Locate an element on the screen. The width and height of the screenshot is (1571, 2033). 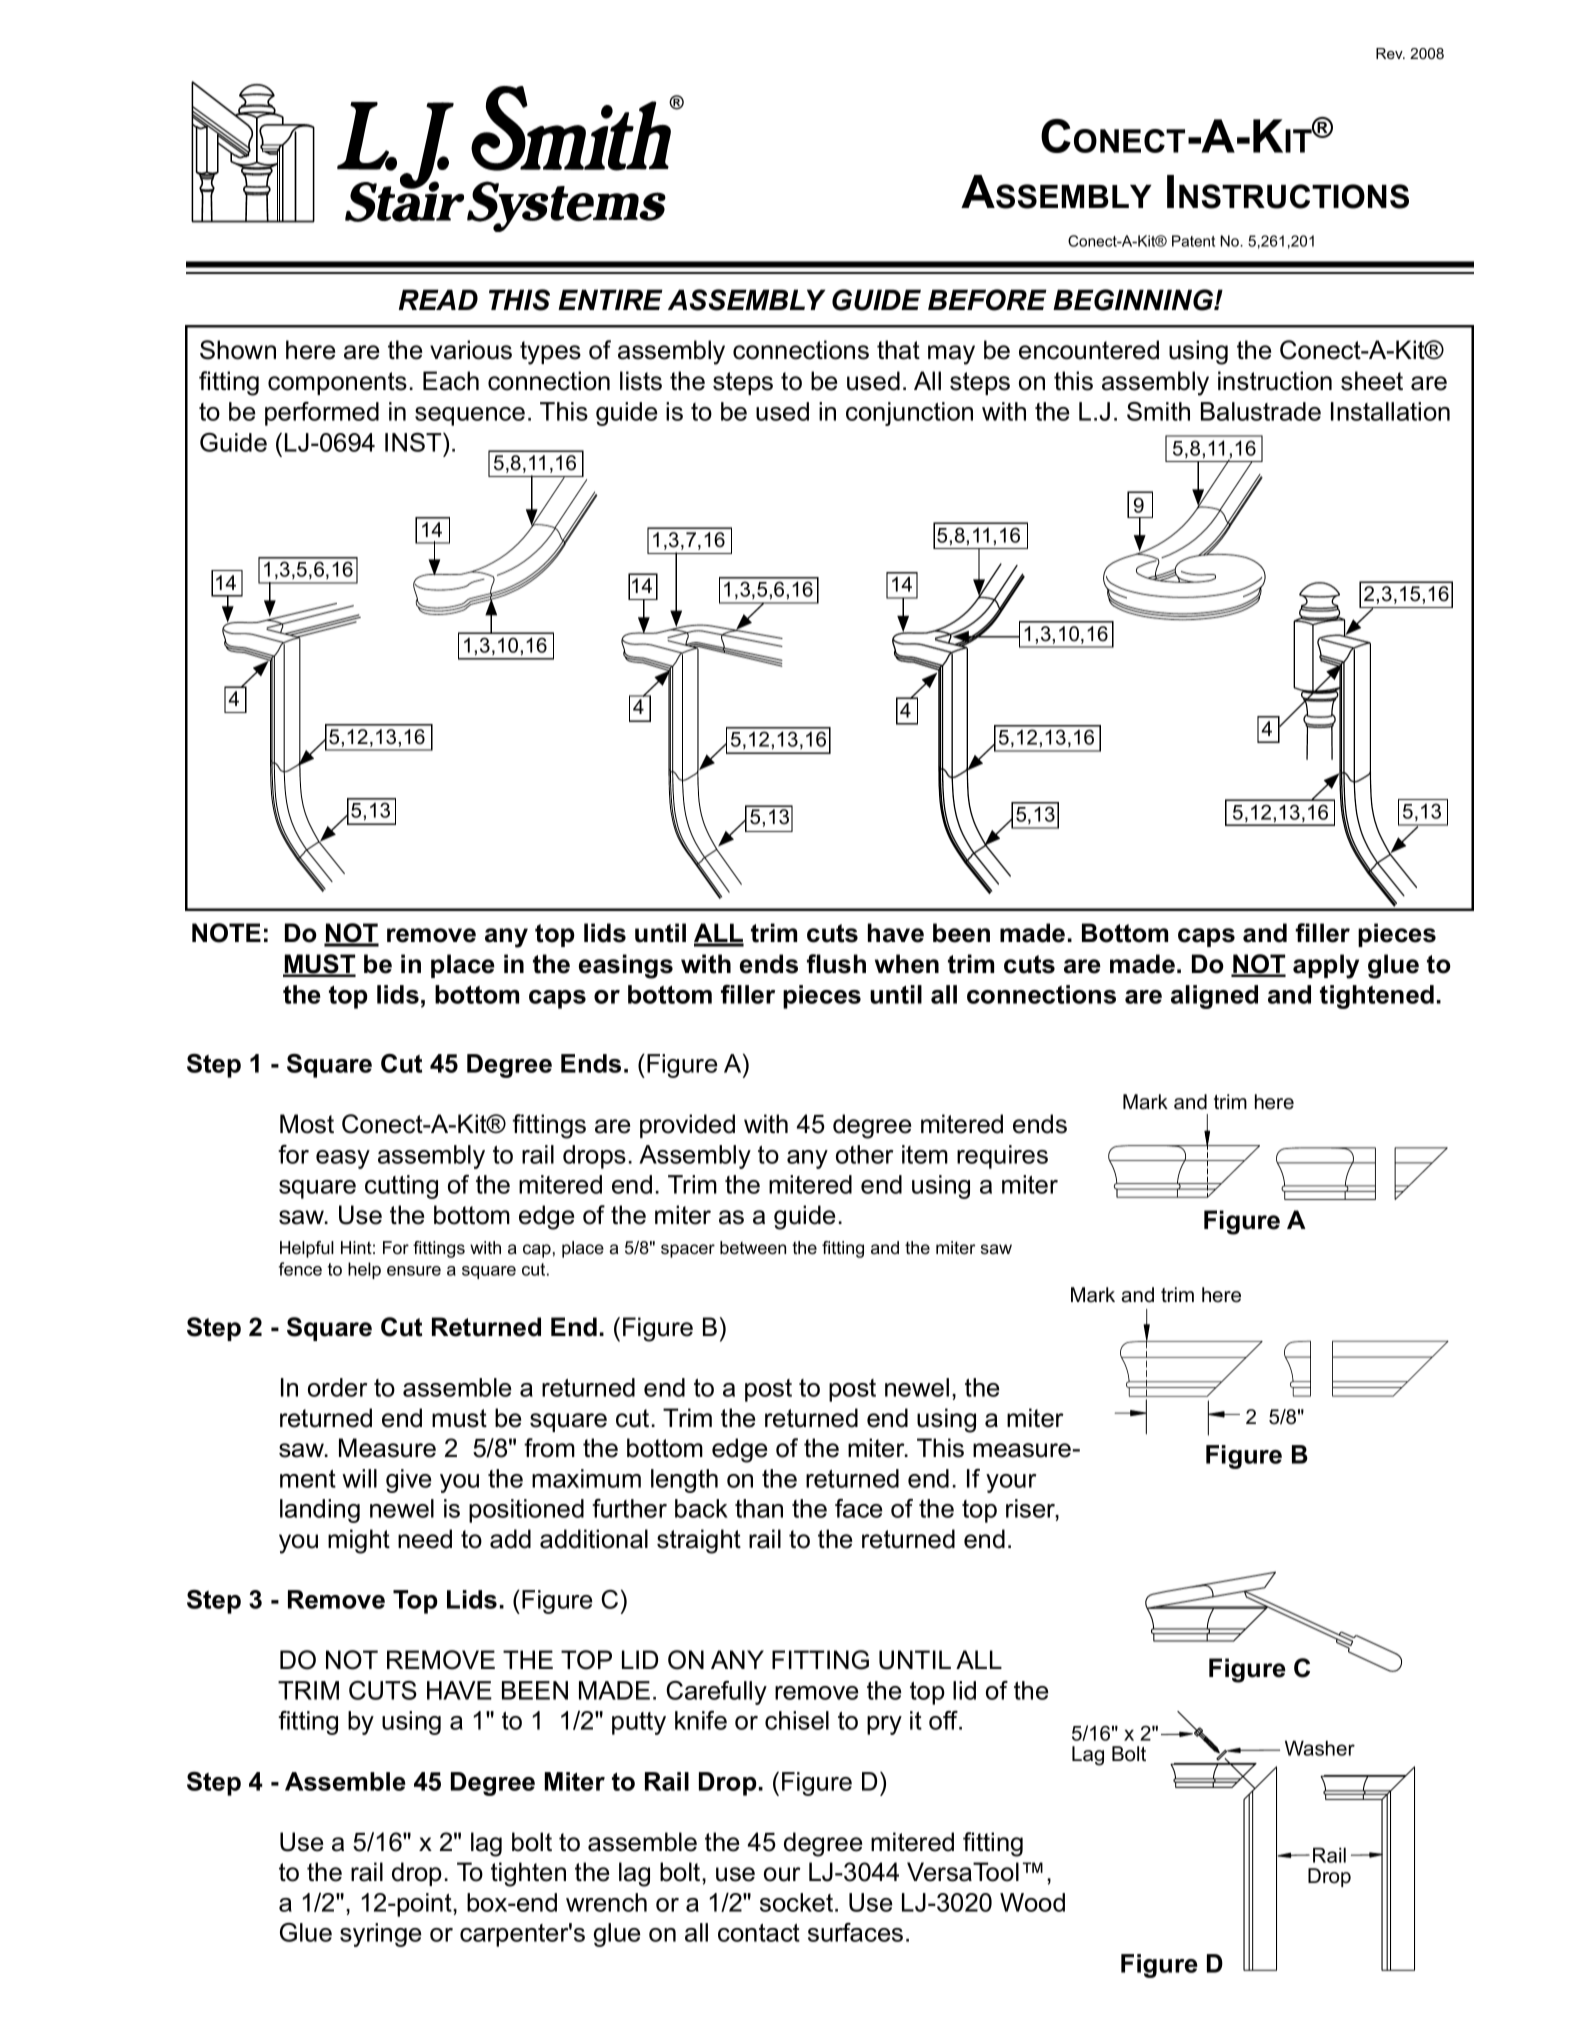
aligned is located at coordinates (1214, 997).
